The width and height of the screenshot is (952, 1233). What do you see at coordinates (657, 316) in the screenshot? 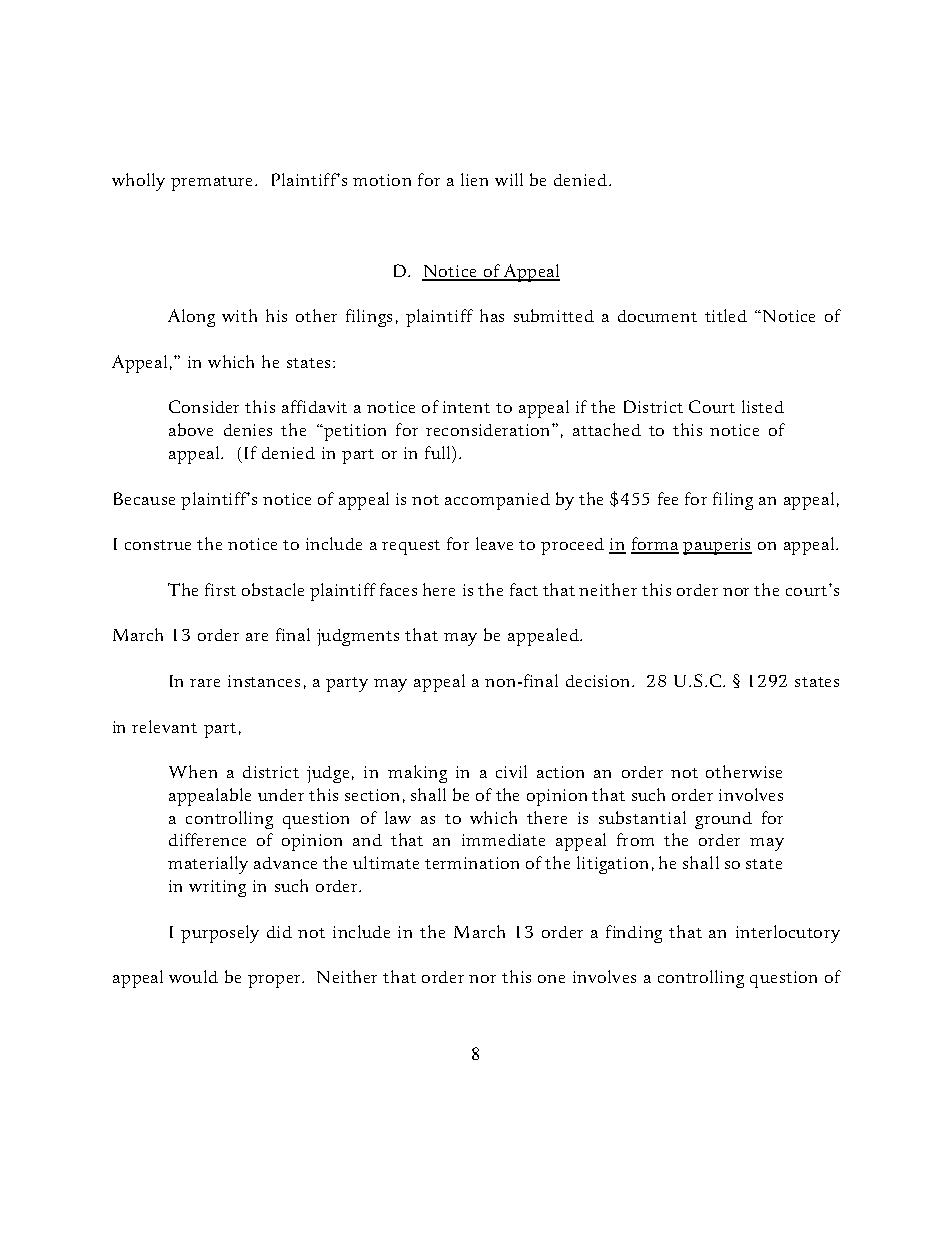
I see `document` at bounding box center [657, 316].
